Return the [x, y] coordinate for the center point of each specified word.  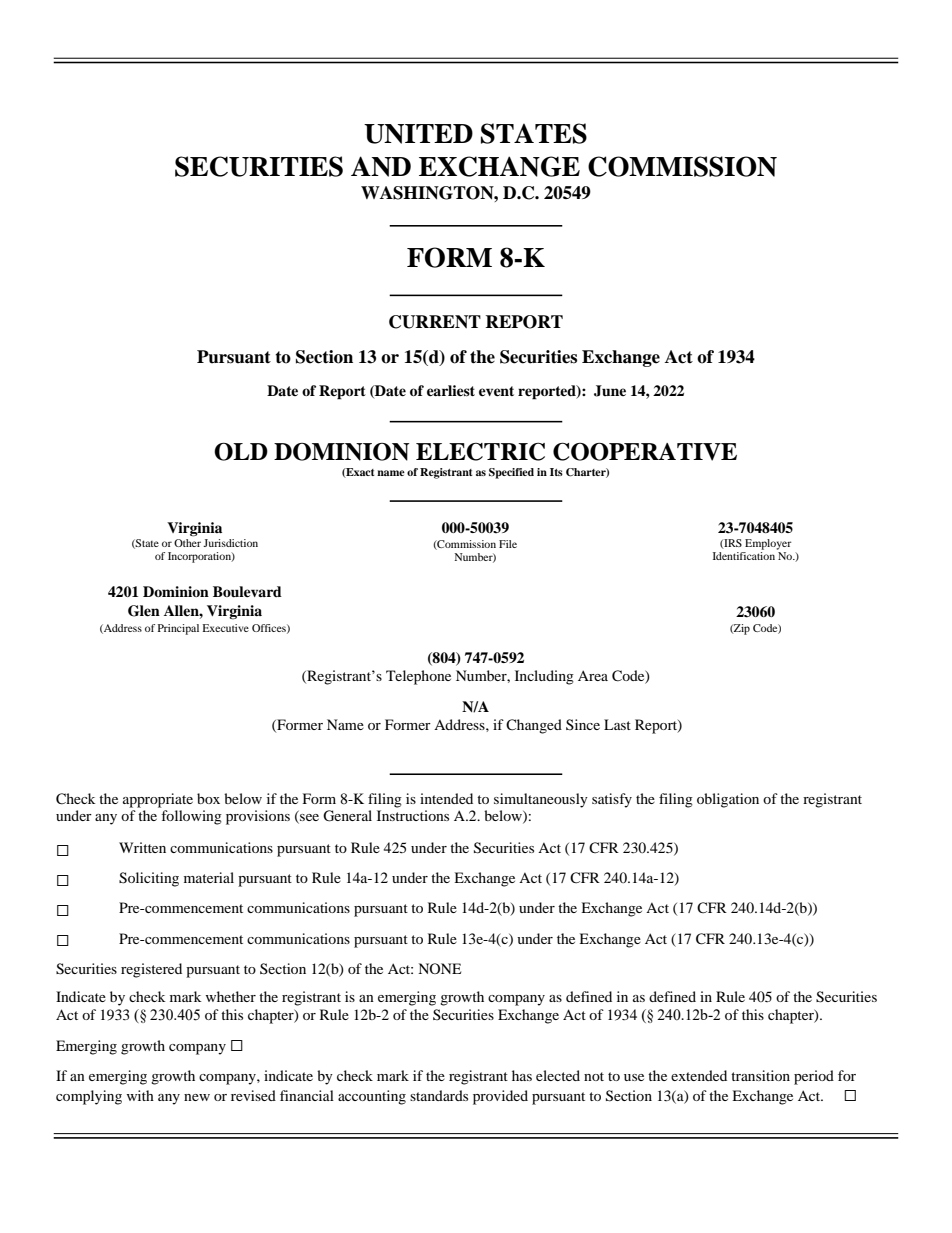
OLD [241, 451]
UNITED [418, 134]
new [197, 1097]
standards [439, 1095]
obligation [728, 800]
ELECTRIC [480, 452]
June [610, 391]
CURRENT [435, 322]
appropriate [158, 800]
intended [446, 798]
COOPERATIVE [645, 451]
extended [699, 1075]
